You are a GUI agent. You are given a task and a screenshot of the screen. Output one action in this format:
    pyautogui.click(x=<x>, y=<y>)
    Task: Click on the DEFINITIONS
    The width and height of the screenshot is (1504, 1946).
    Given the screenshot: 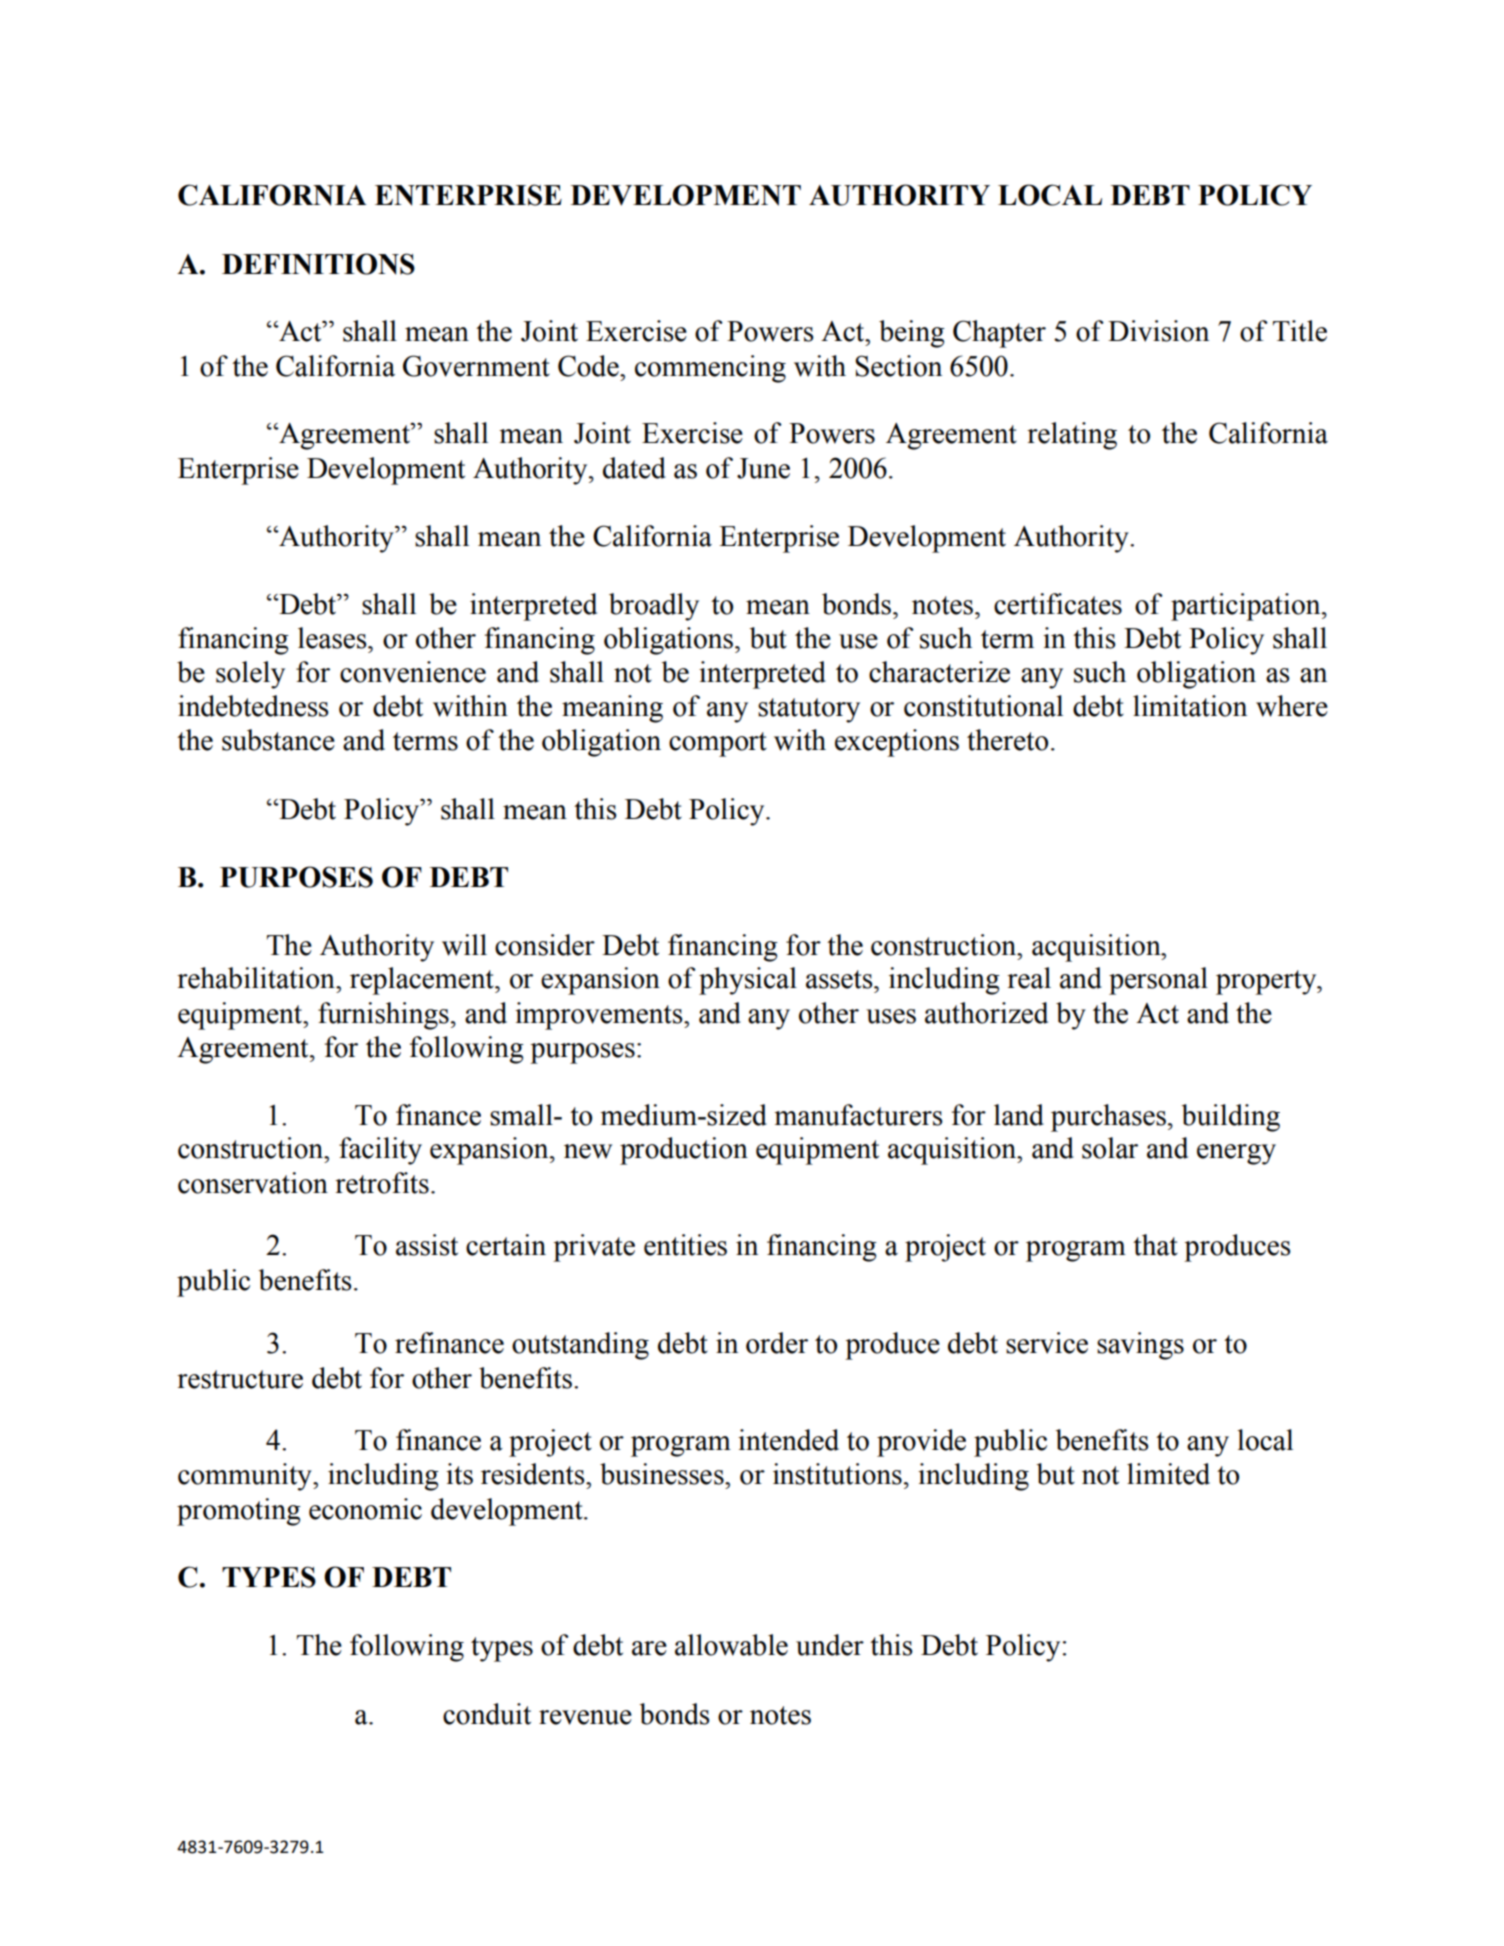 What is the action you would take?
    pyautogui.click(x=318, y=264)
